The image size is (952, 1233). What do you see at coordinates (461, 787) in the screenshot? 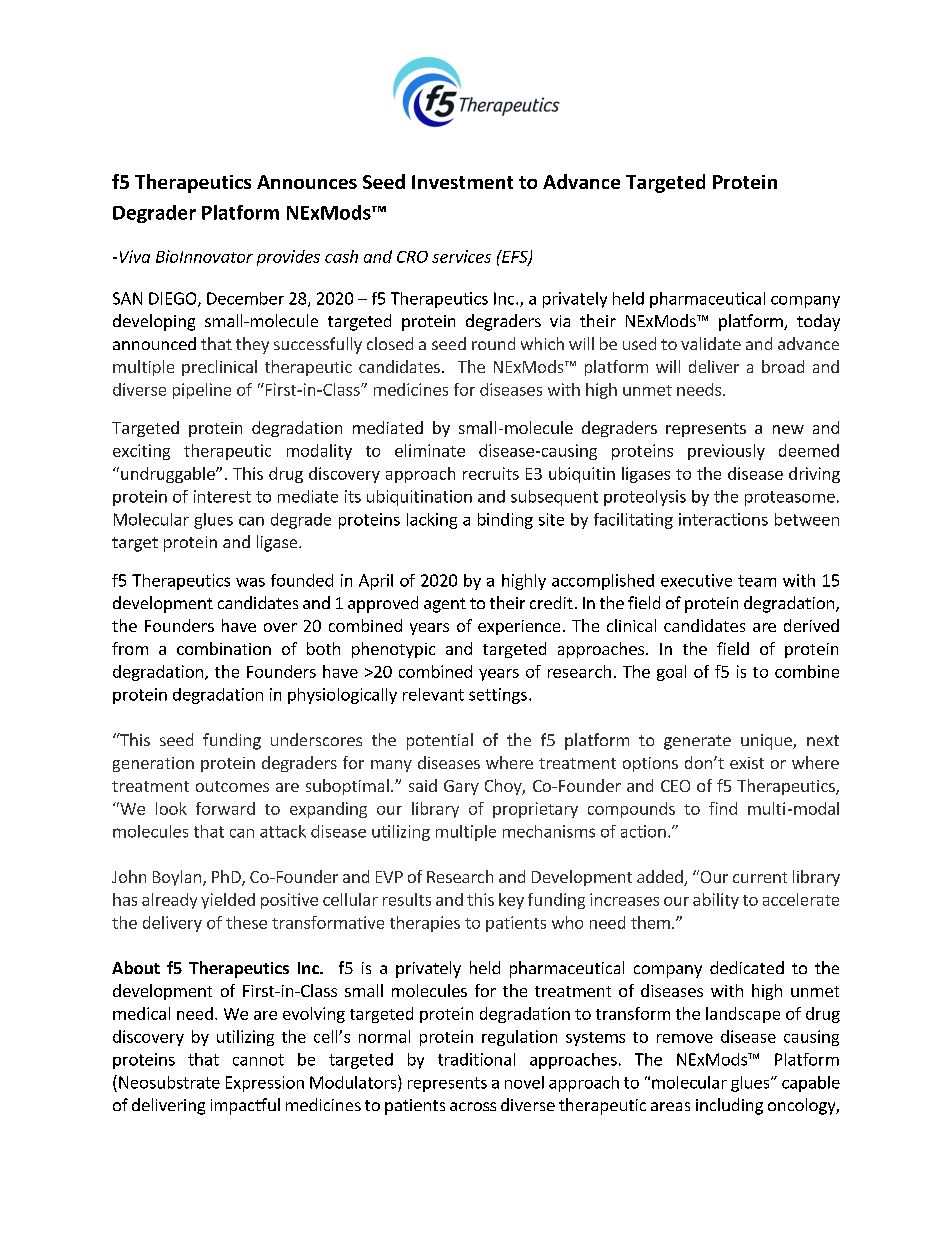
I see `Gary` at bounding box center [461, 787].
